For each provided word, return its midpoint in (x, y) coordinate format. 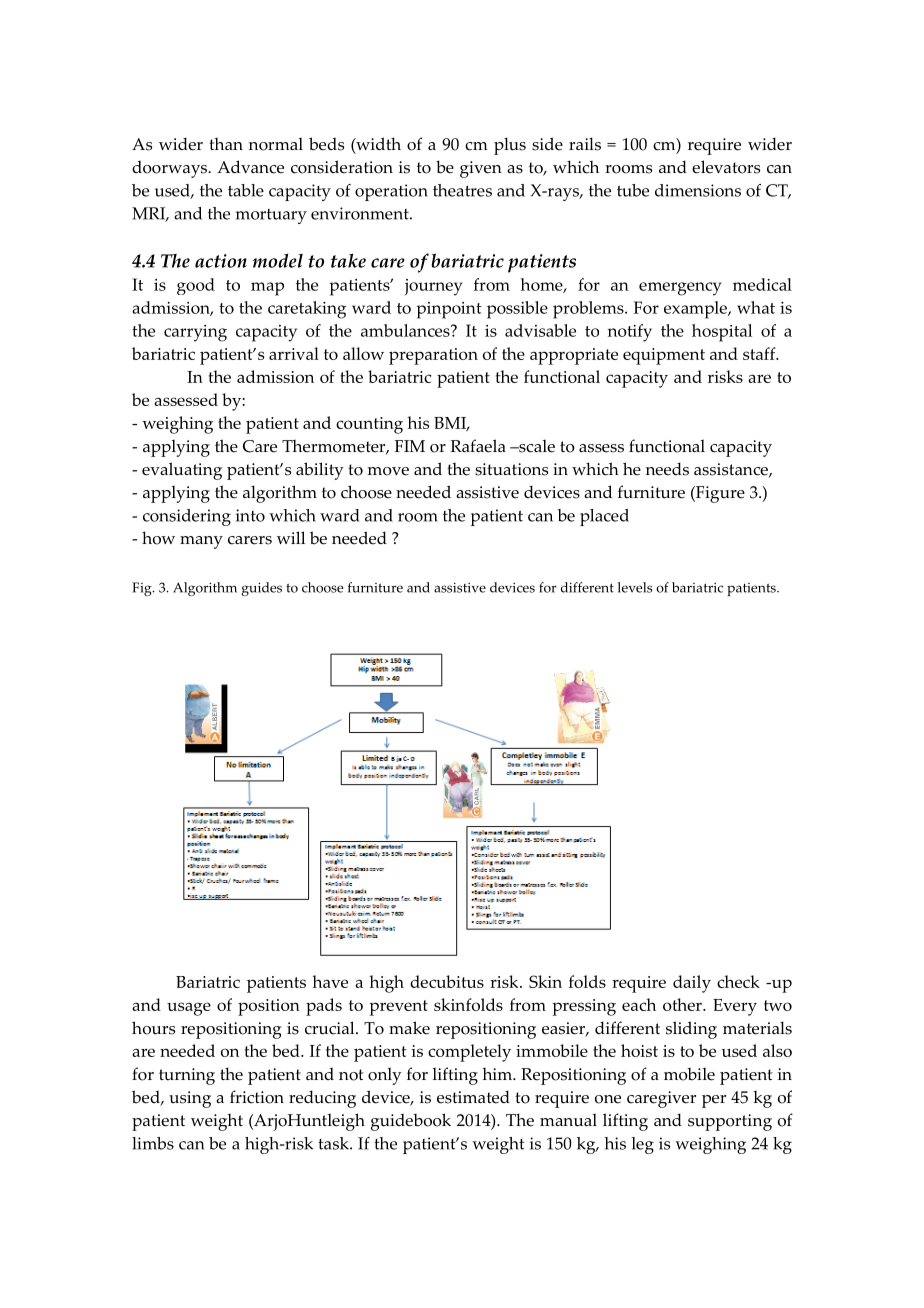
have (330, 981)
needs (667, 469)
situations (511, 469)
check (738, 981)
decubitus (447, 981)
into (250, 515)
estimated (473, 1097)
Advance (250, 167)
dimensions (698, 190)
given (481, 169)
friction (257, 1097)
